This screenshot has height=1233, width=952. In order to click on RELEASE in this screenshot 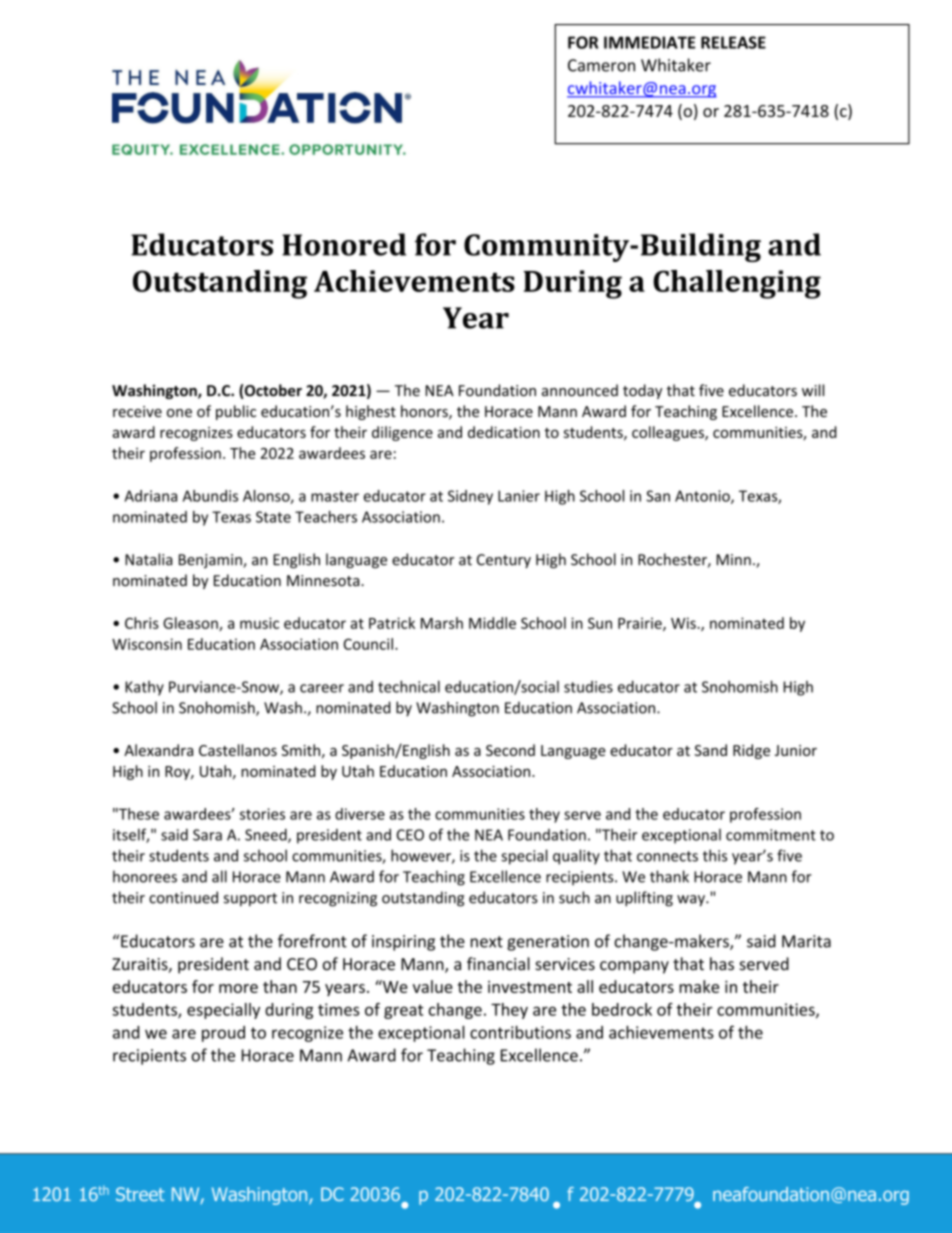, I will do `click(733, 42)`.
